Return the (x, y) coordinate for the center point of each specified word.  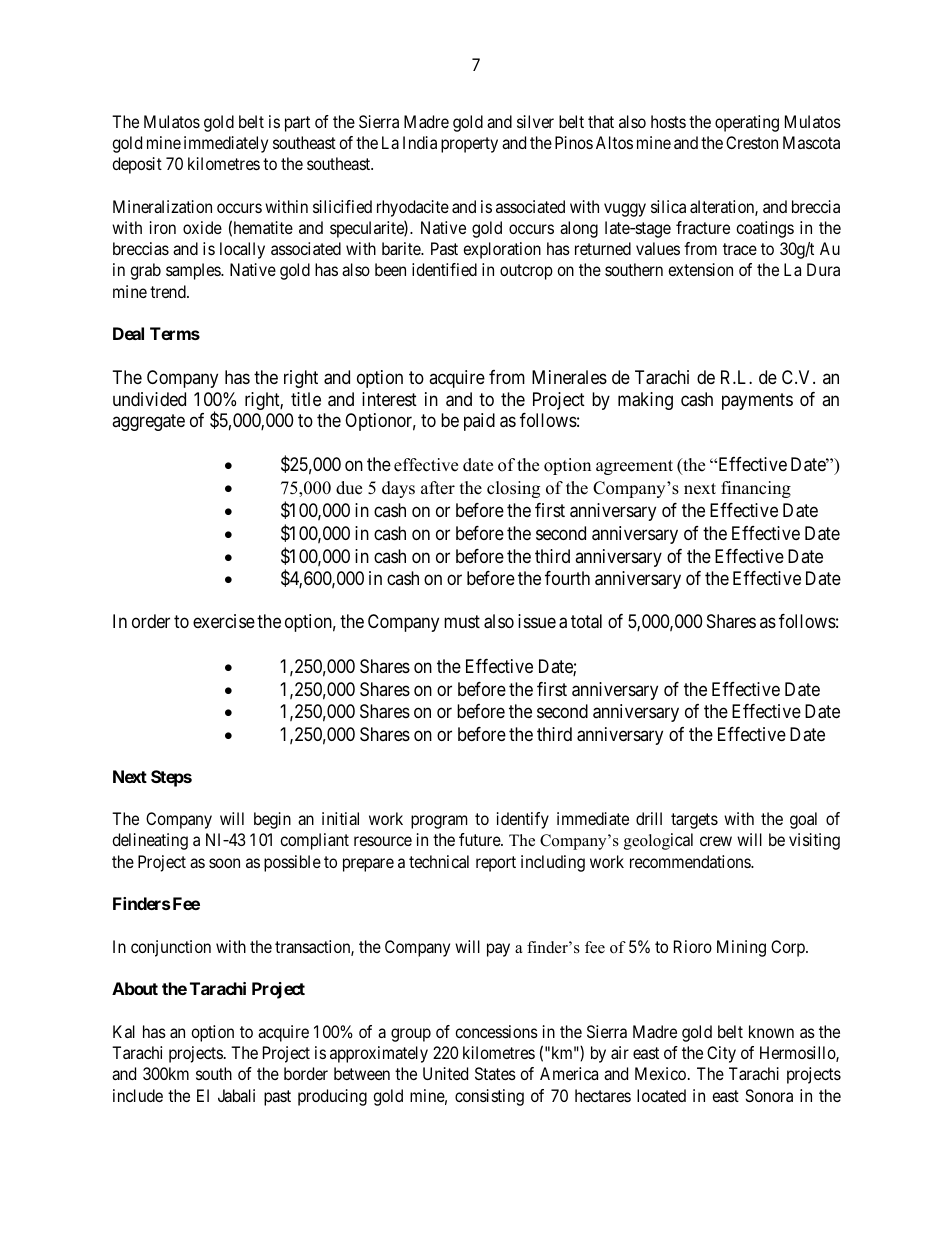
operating (747, 123)
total (586, 621)
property (469, 145)
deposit (137, 165)
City (721, 1054)
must (462, 622)
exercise (224, 621)
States (495, 1073)
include (138, 1095)
